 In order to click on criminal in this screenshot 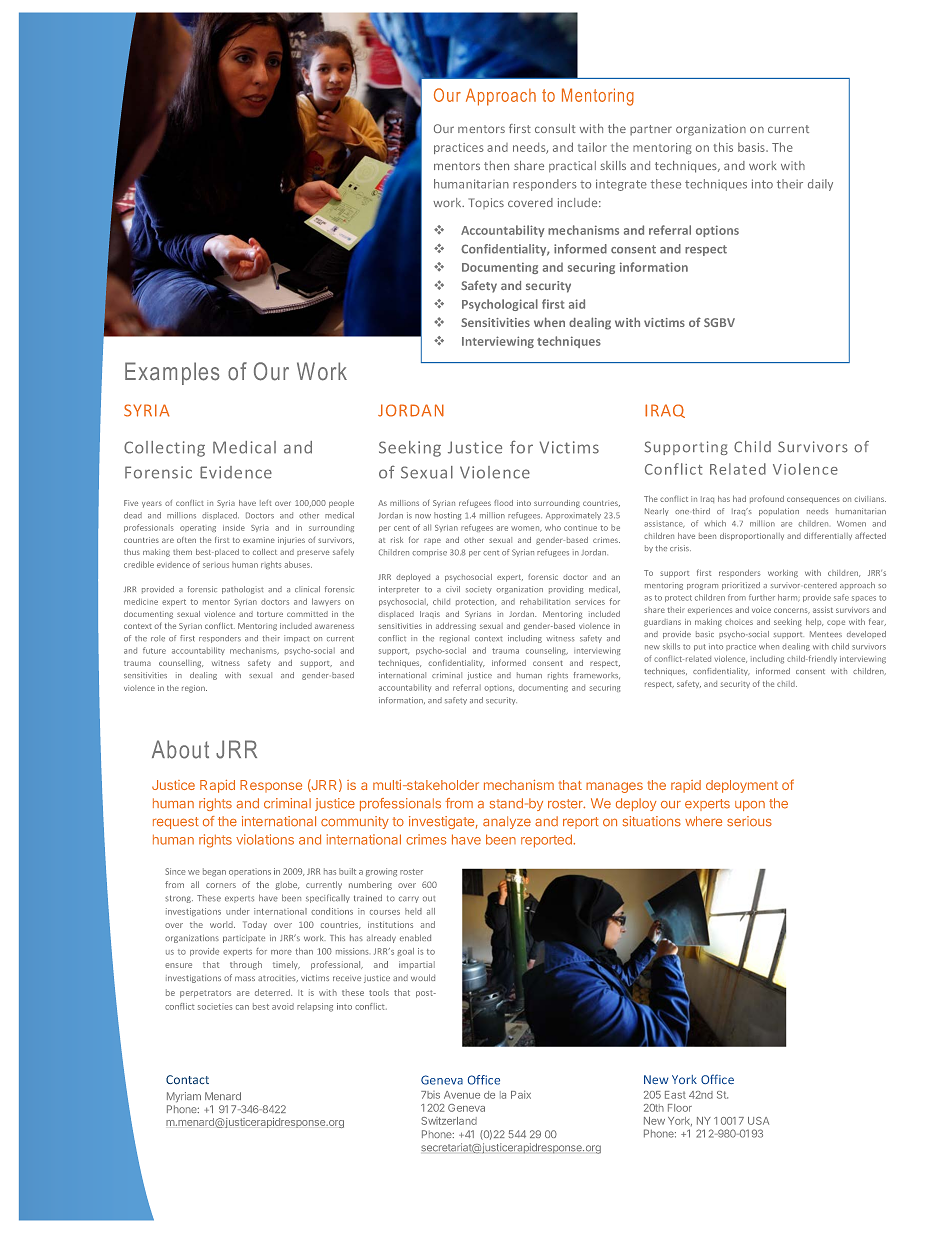, I will do `click(287, 803)`.
